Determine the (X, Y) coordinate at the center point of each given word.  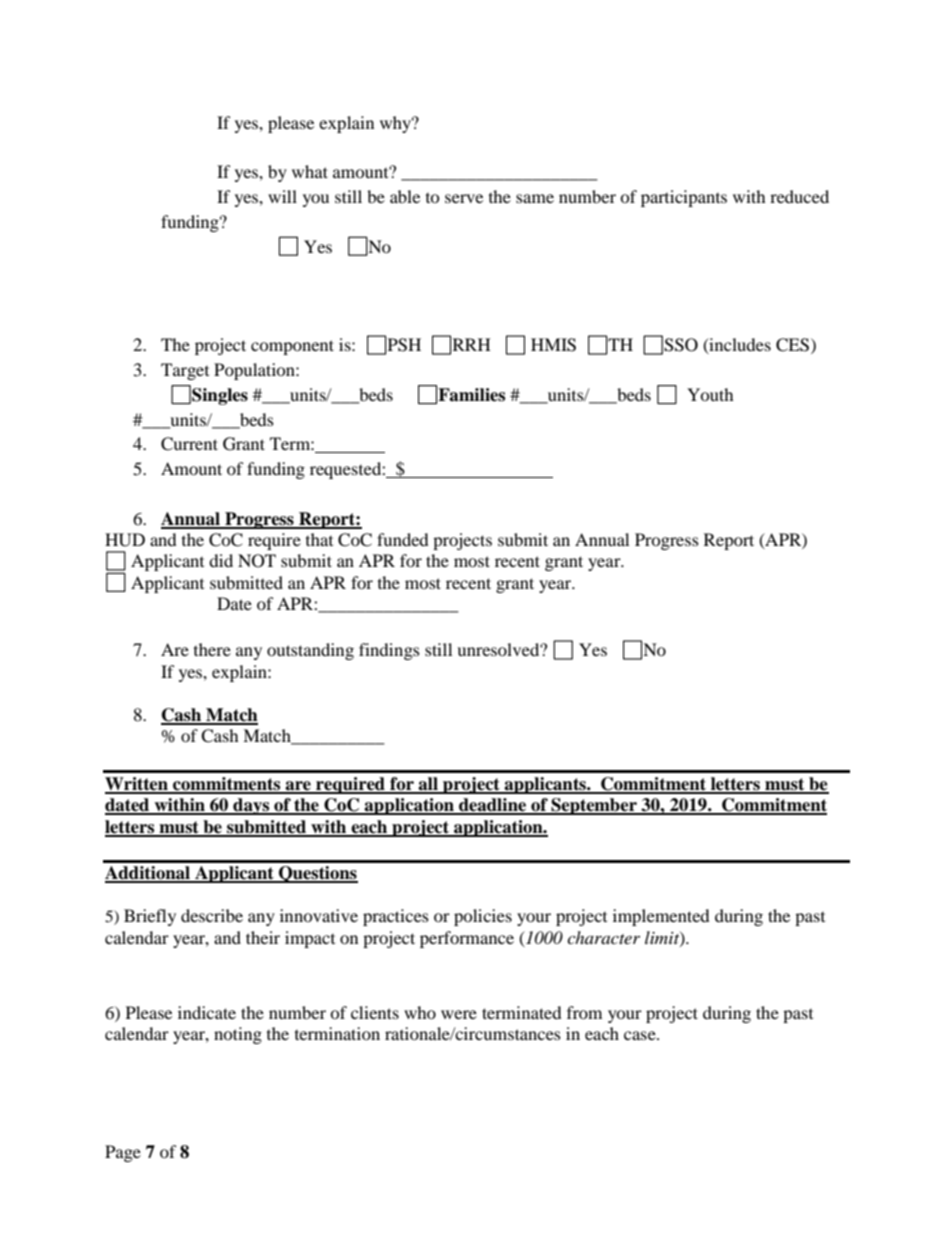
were (459, 1014)
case (641, 1035)
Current (189, 444)
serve (464, 198)
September (594, 806)
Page (123, 1153)
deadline (493, 806)
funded (403, 539)
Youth (710, 394)
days (251, 806)
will (282, 196)
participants (684, 198)
